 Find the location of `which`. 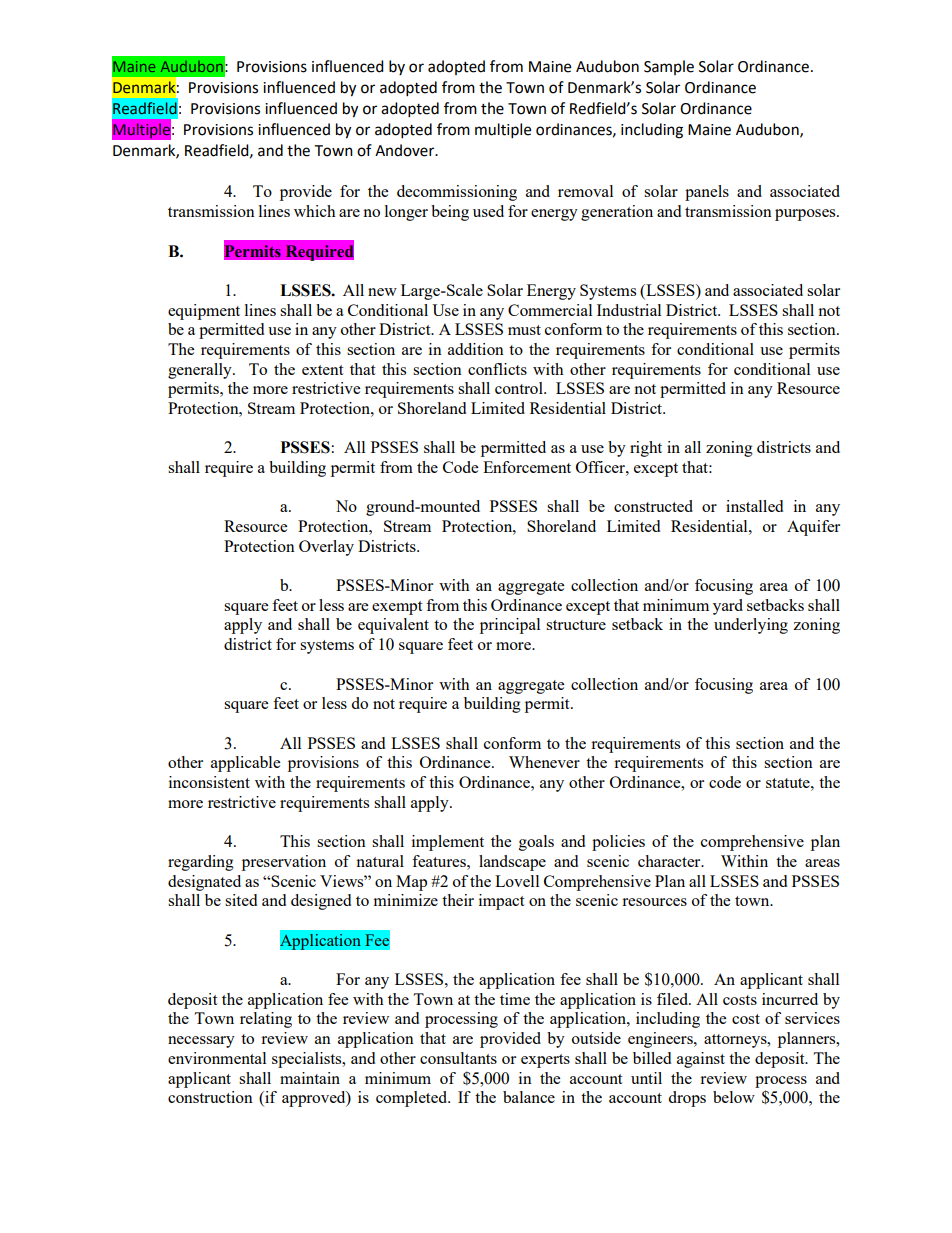

which is located at coordinates (315, 211).
